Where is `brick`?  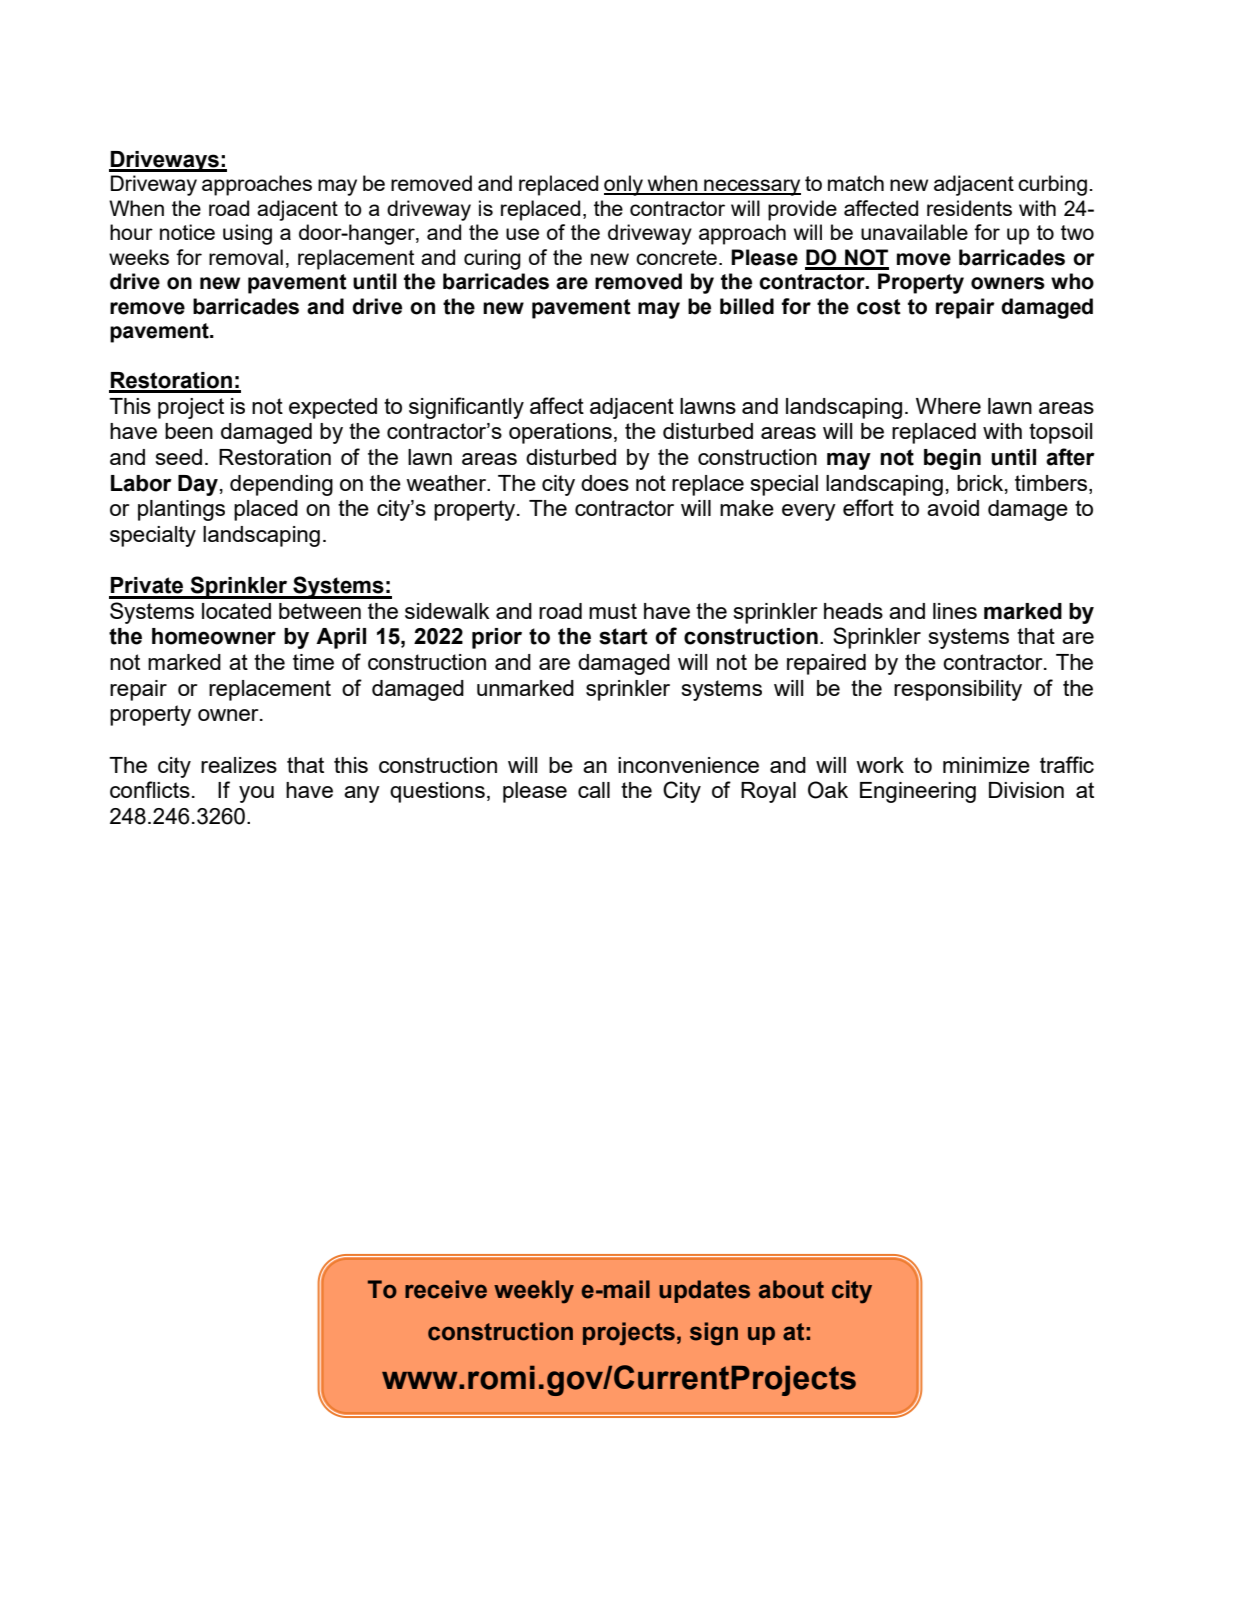 brick is located at coordinates (981, 484).
